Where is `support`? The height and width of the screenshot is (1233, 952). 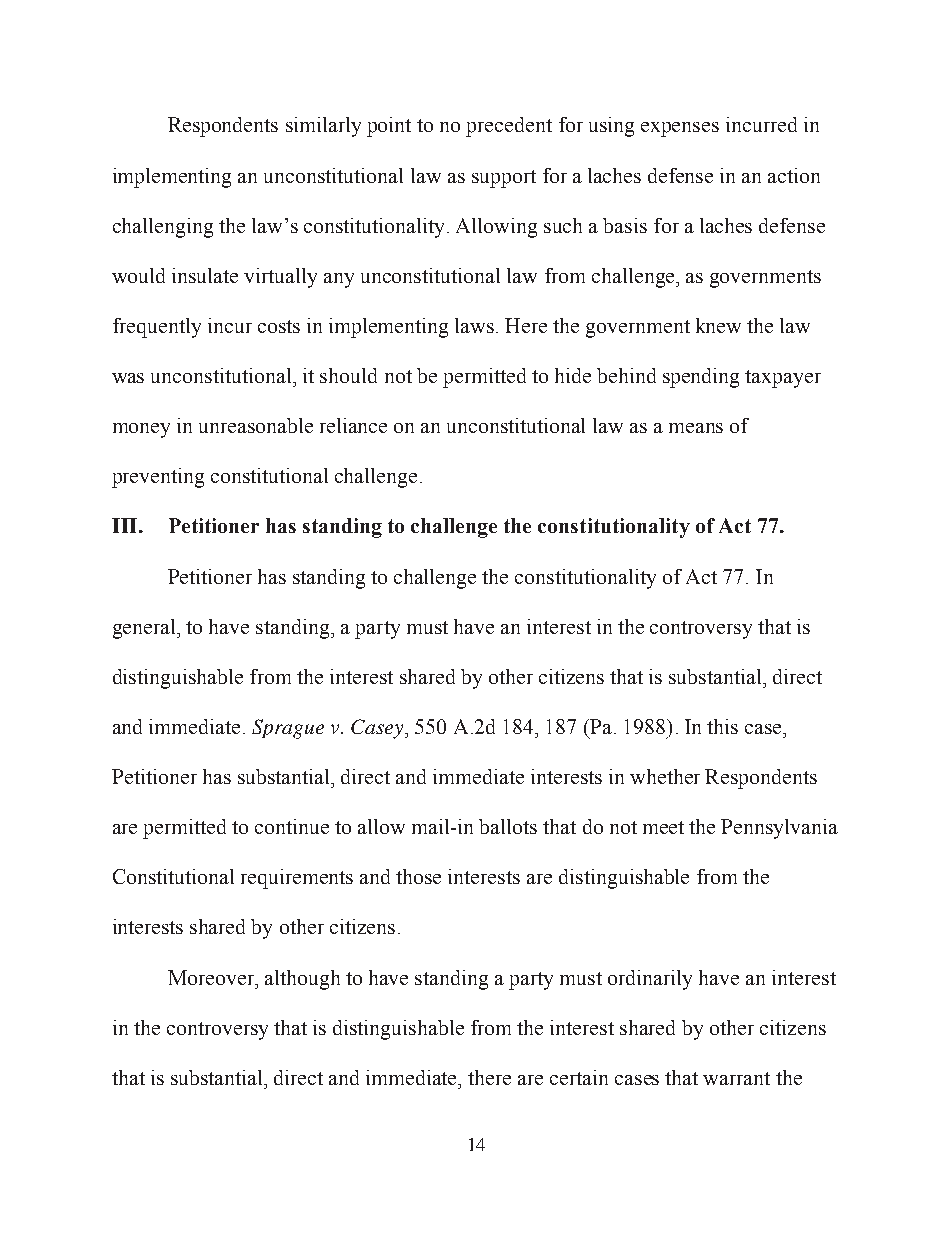 support is located at coordinates (504, 179).
